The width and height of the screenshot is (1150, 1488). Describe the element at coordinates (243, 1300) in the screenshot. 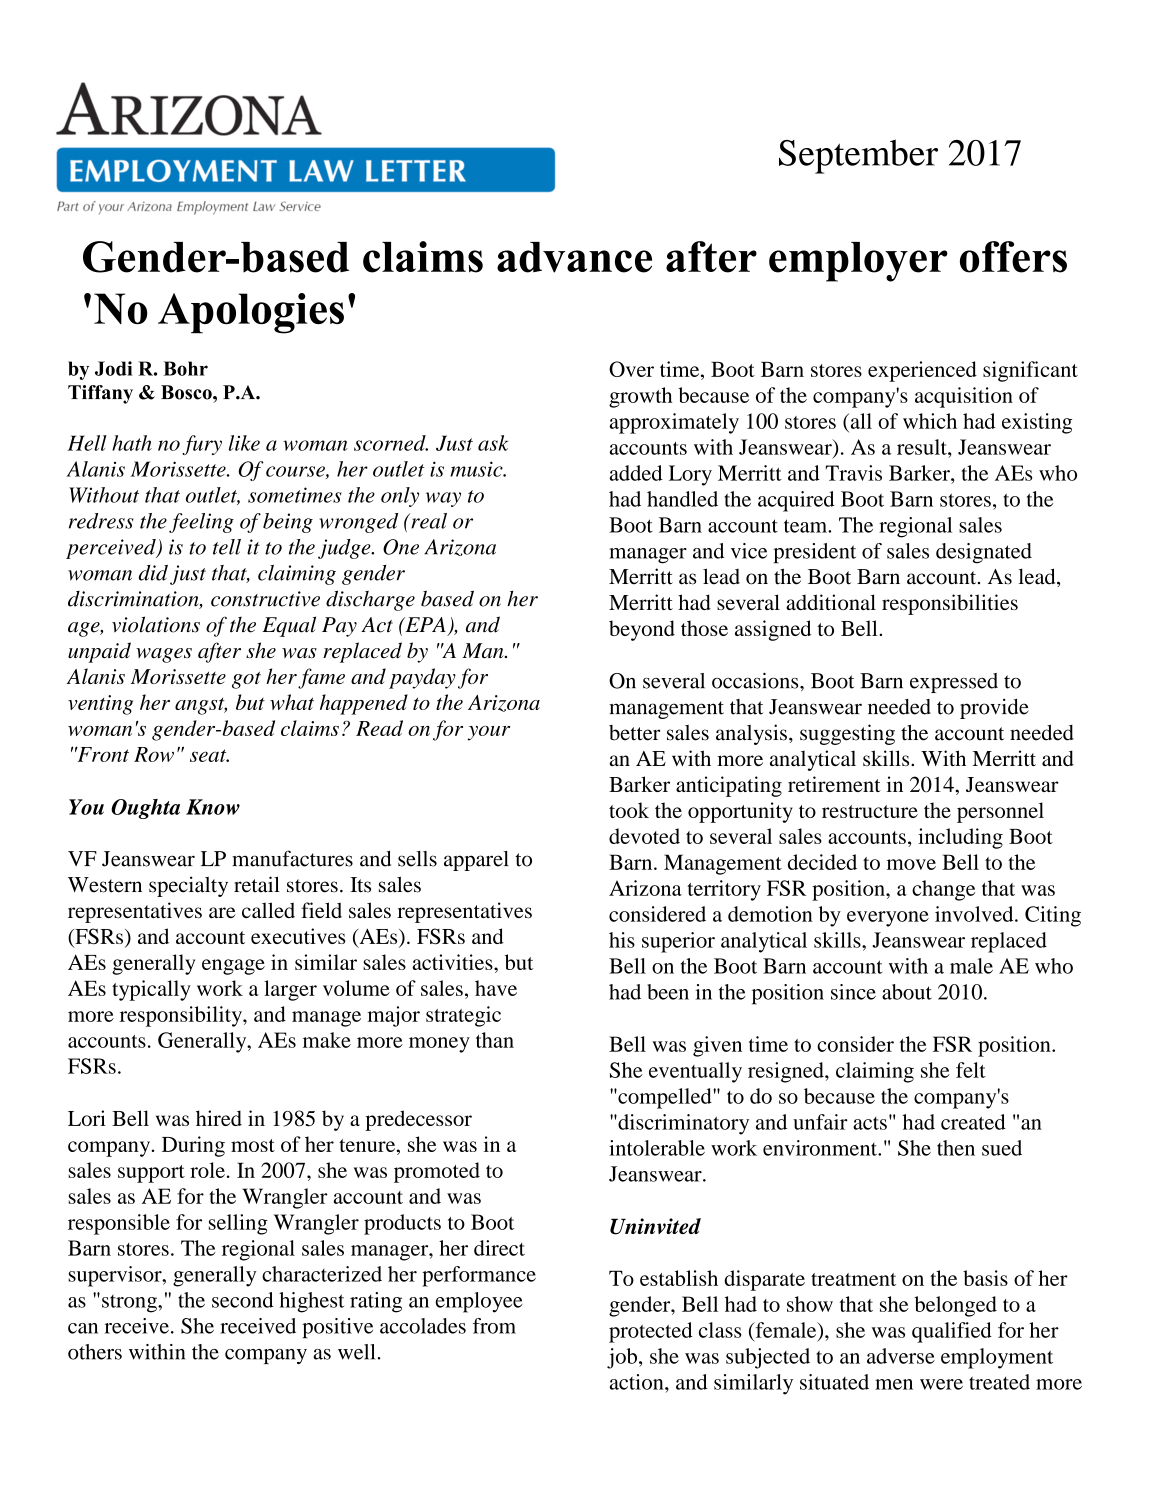

I see `second` at that location.
